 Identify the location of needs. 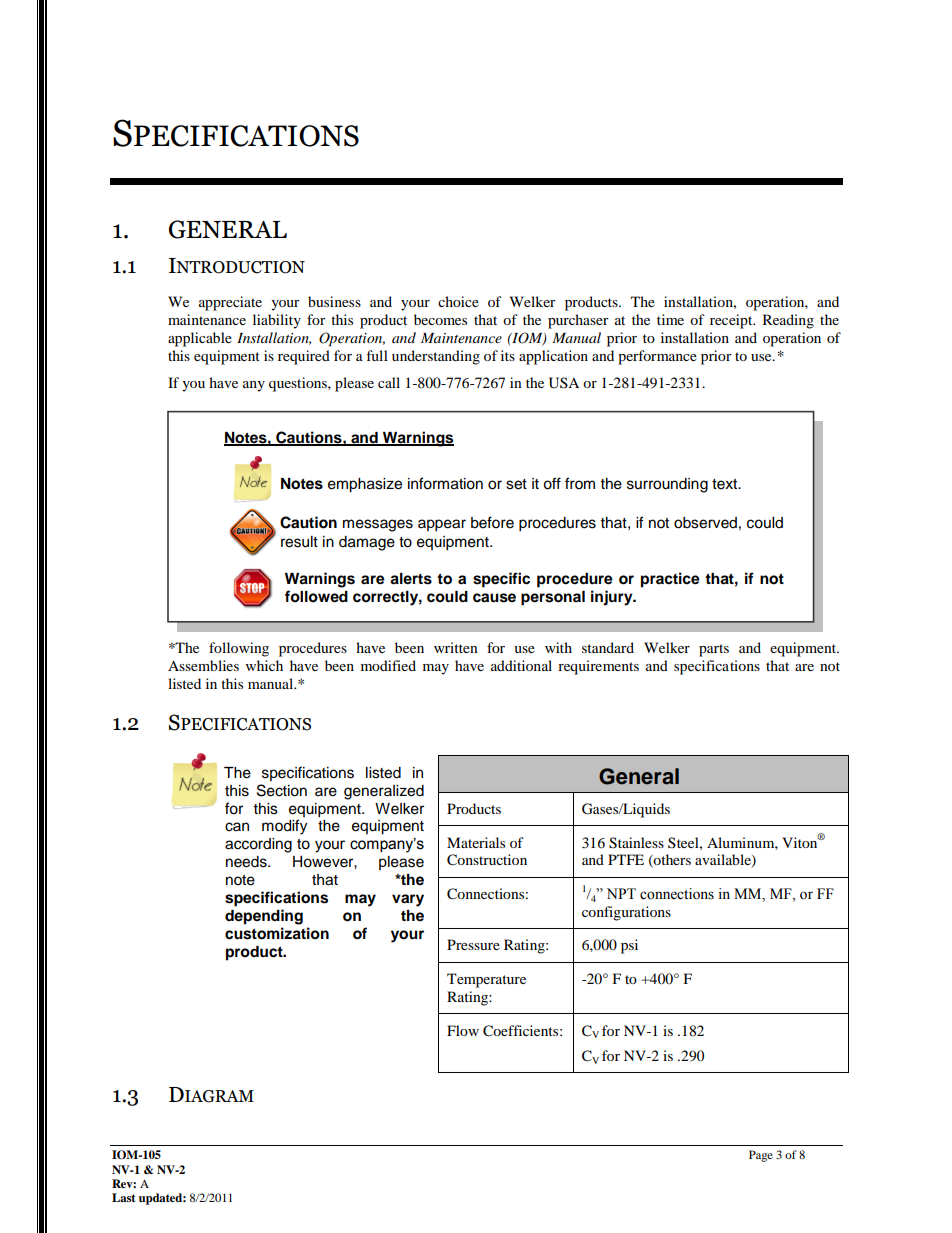
(247, 862).
